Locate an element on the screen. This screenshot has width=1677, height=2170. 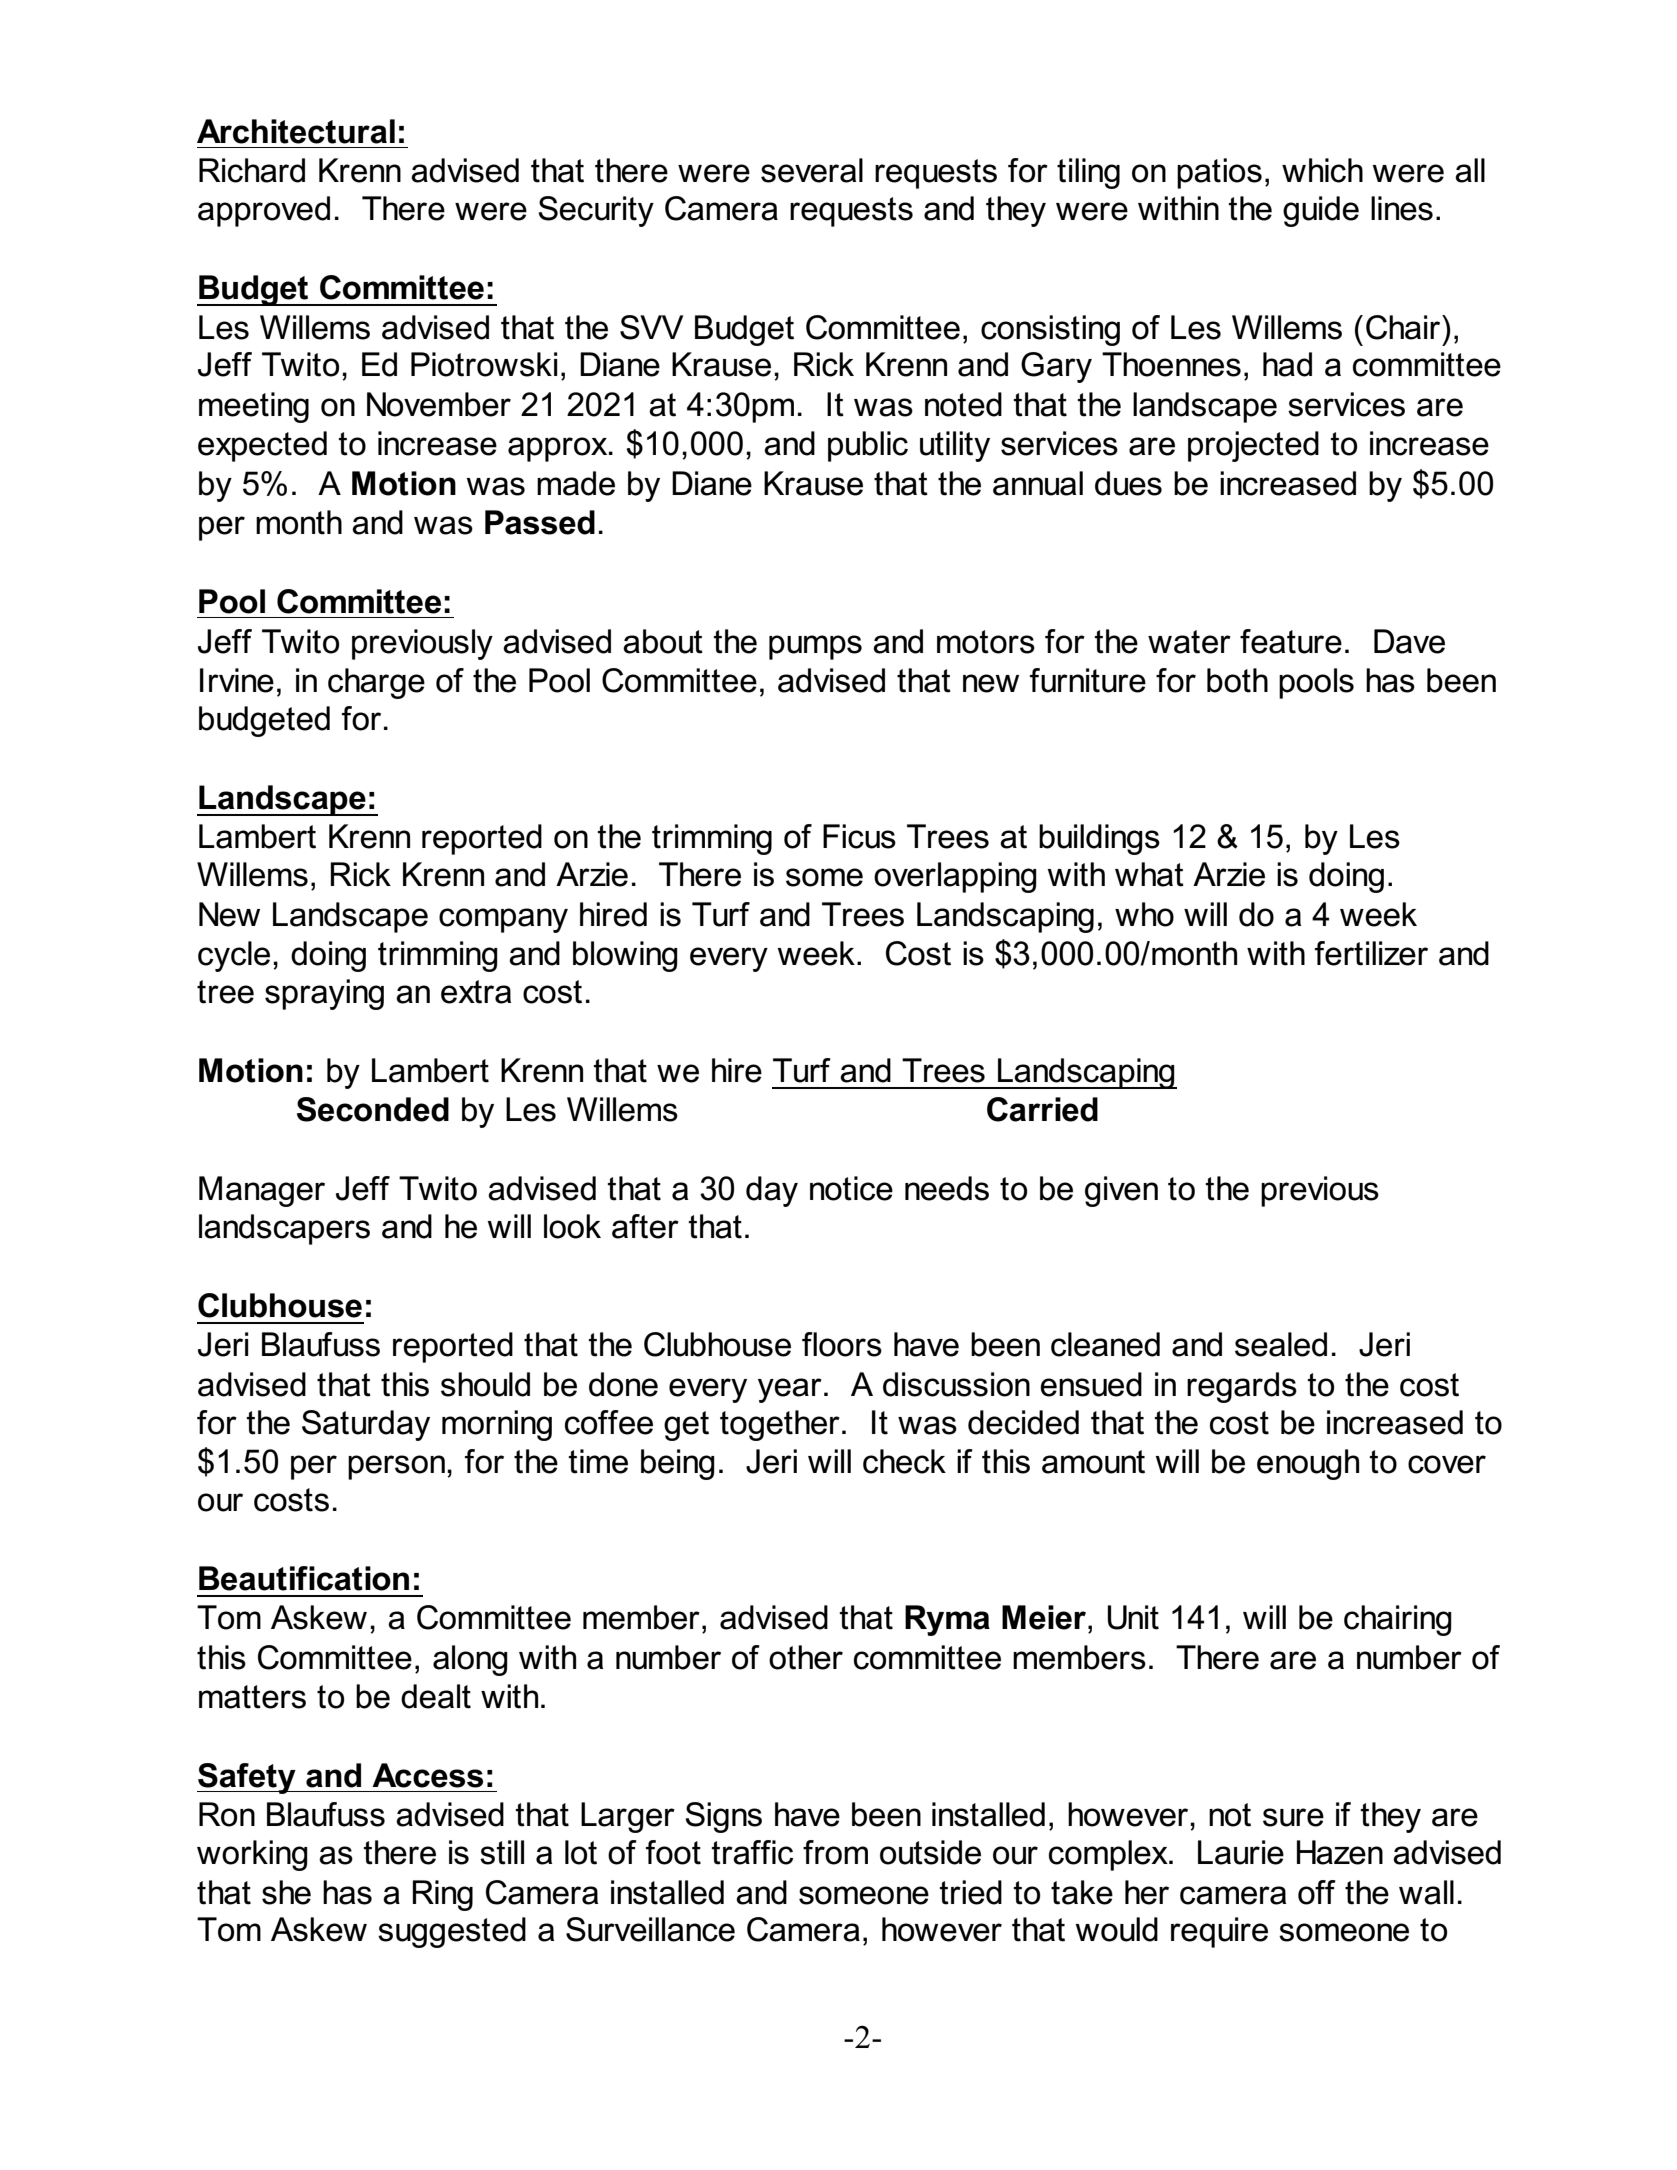
Architectural is located at coordinates (296, 131).
